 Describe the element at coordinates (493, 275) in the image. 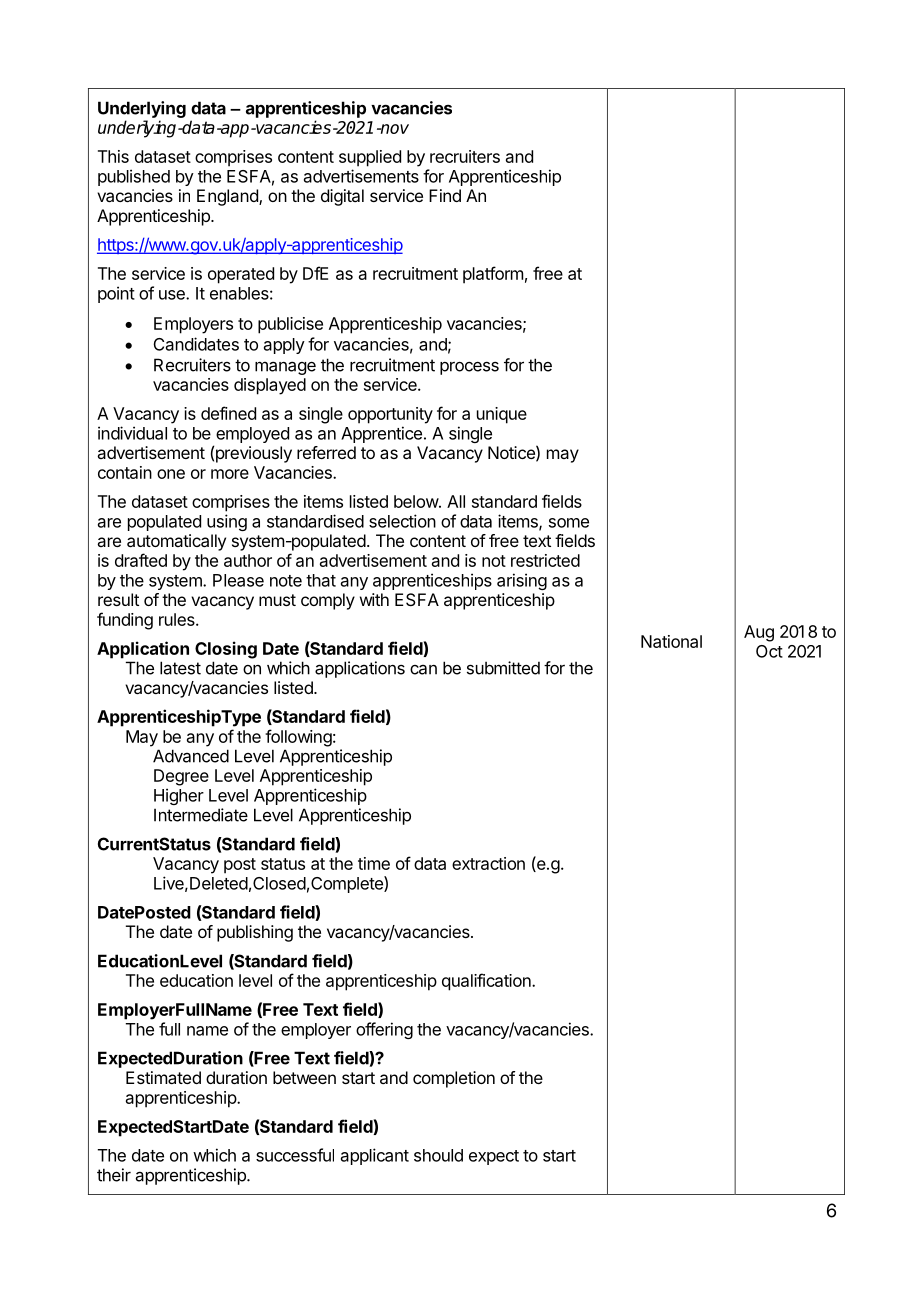

I see `platform` at that location.
